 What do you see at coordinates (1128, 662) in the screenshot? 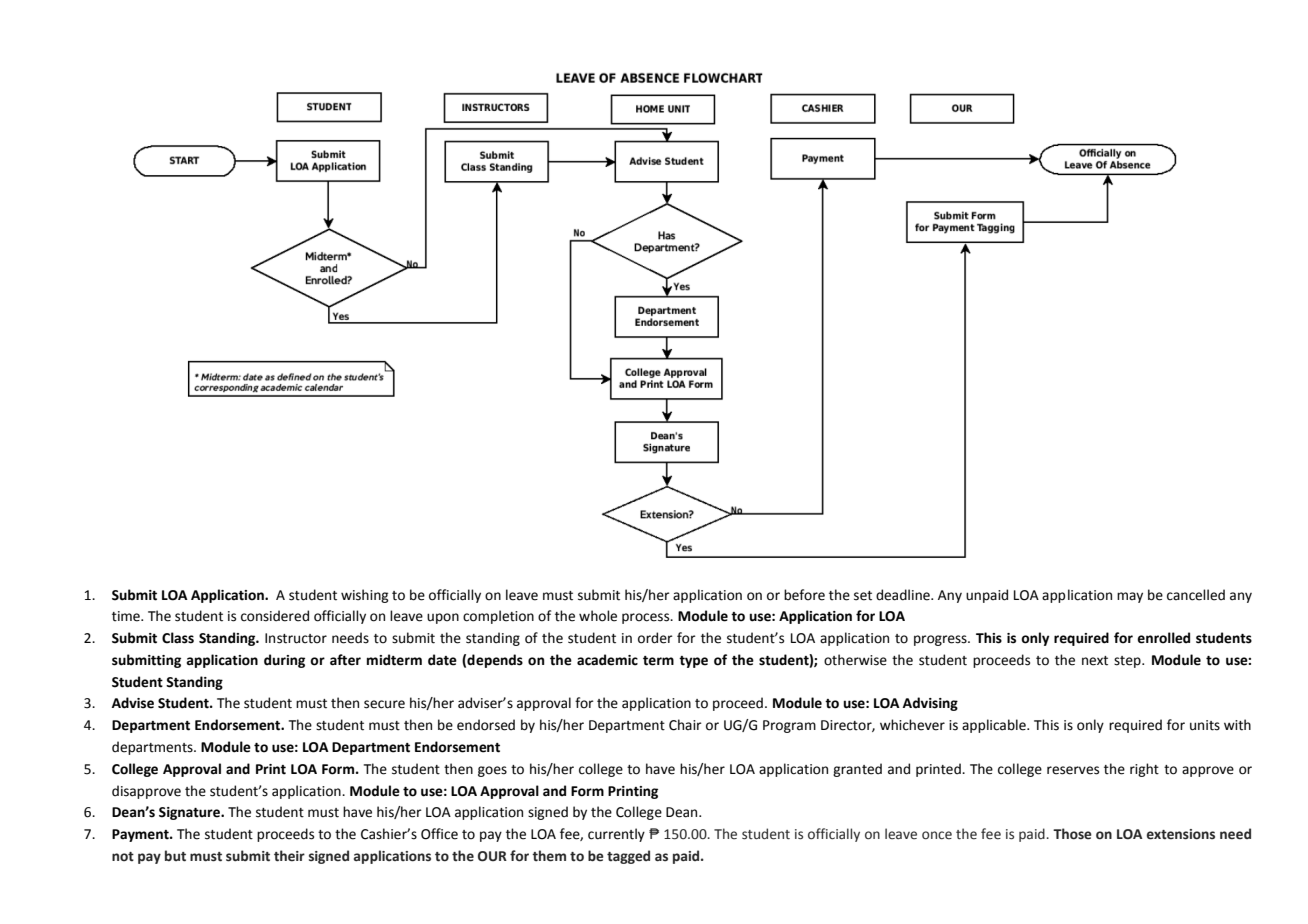
I see `step` at bounding box center [1128, 662].
